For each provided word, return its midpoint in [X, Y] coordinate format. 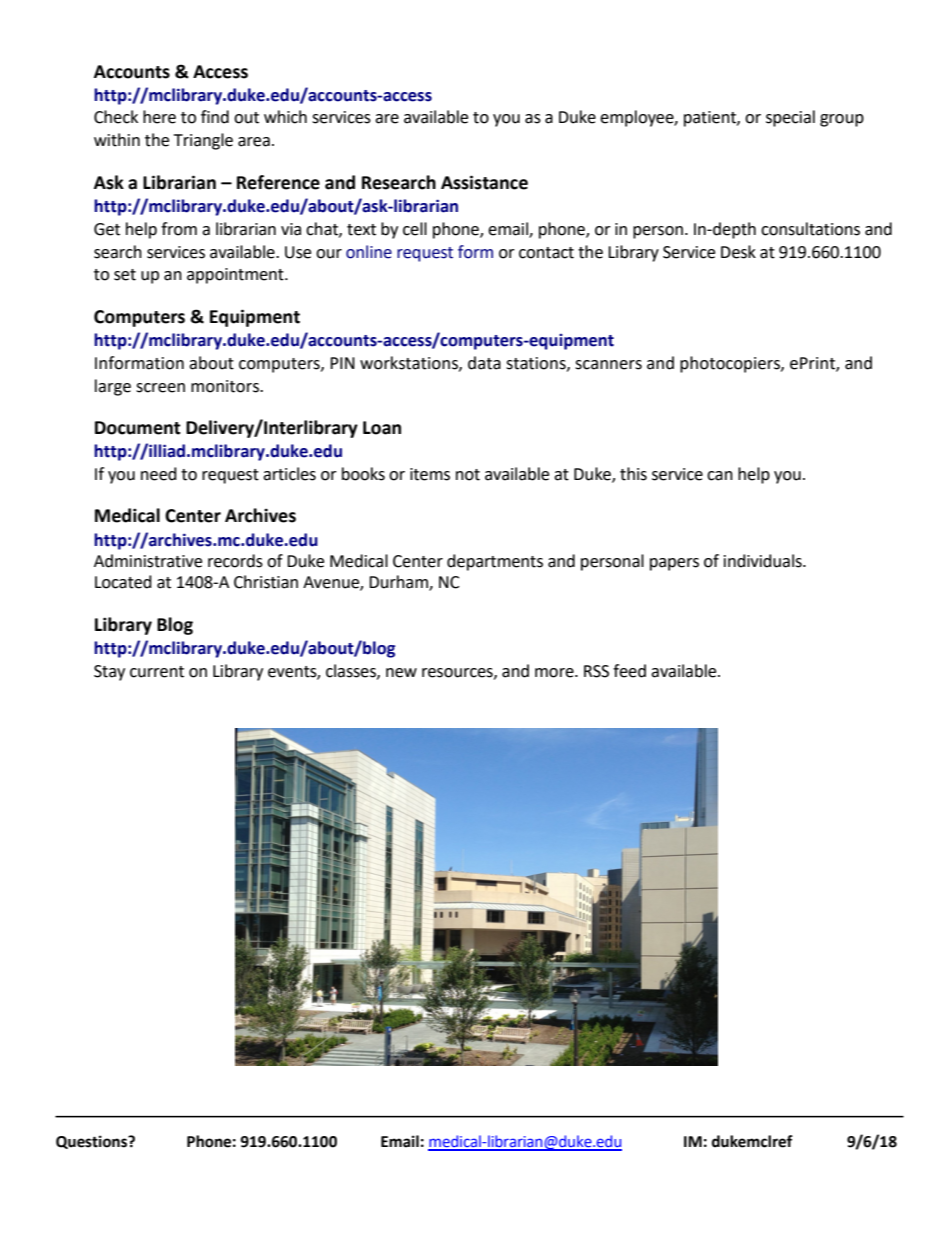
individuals [764, 561]
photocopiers [731, 364]
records [235, 561]
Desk [738, 252]
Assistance [484, 182]
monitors [226, 386]
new [401, 673]
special [790, 118]
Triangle [203, 141]
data [484, 363]
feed [629, 671]
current [157, 672]
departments [495, 562]
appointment [236, 276]
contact [546, 253]
